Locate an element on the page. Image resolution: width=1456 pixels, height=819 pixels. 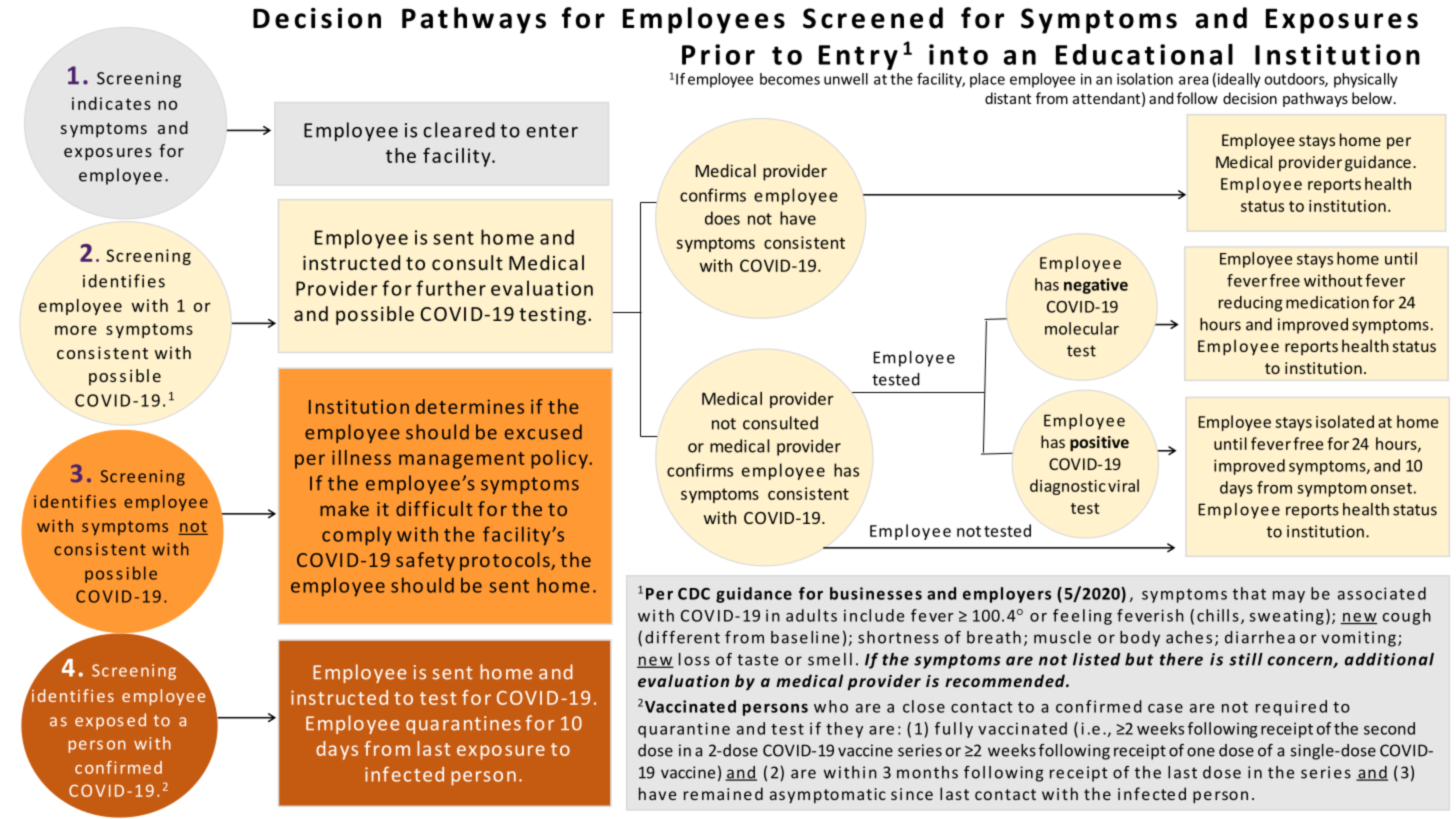
negative is located at coordinates (1096, 286).
